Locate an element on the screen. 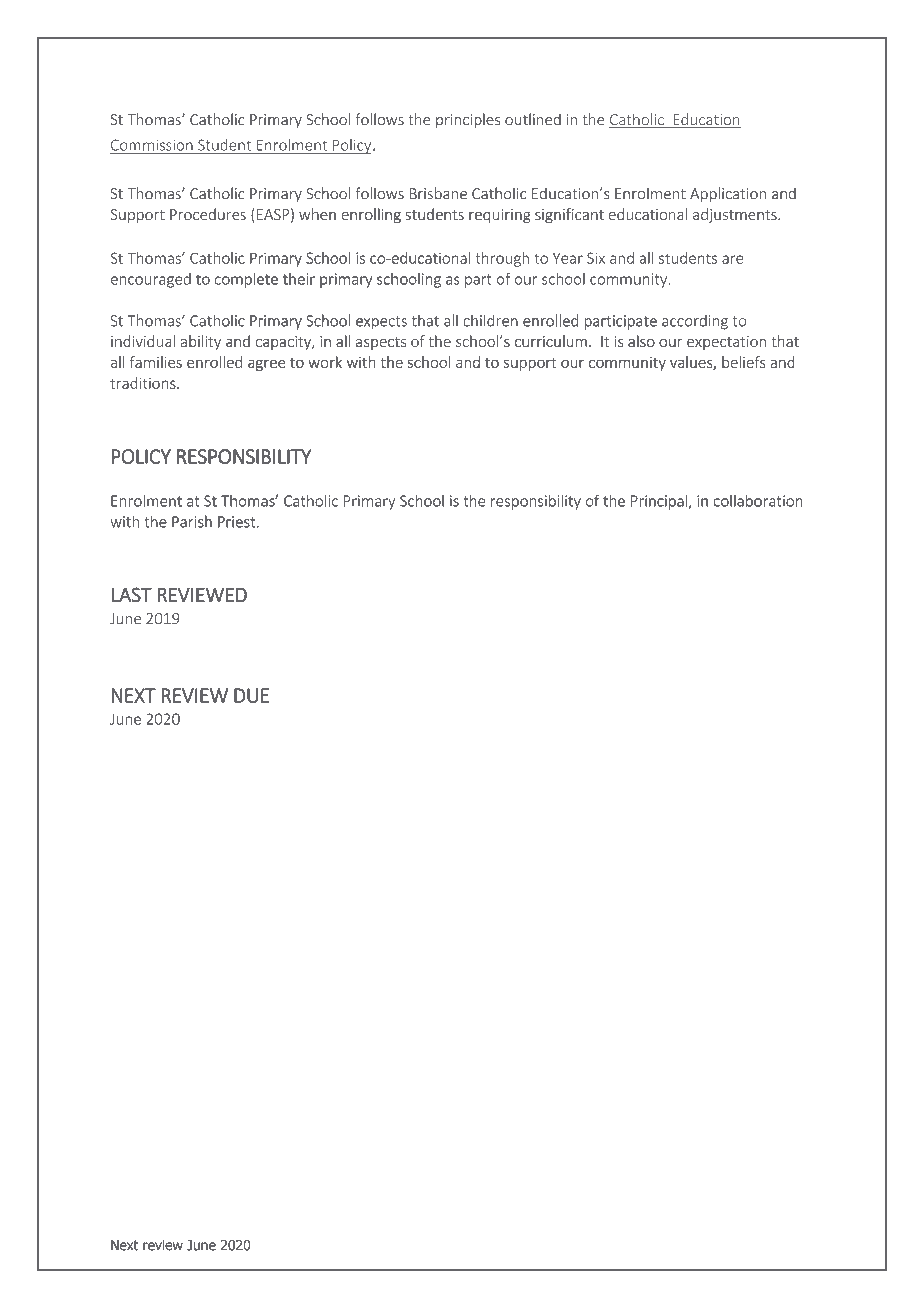  Application is located at coordinates (728, 194).
